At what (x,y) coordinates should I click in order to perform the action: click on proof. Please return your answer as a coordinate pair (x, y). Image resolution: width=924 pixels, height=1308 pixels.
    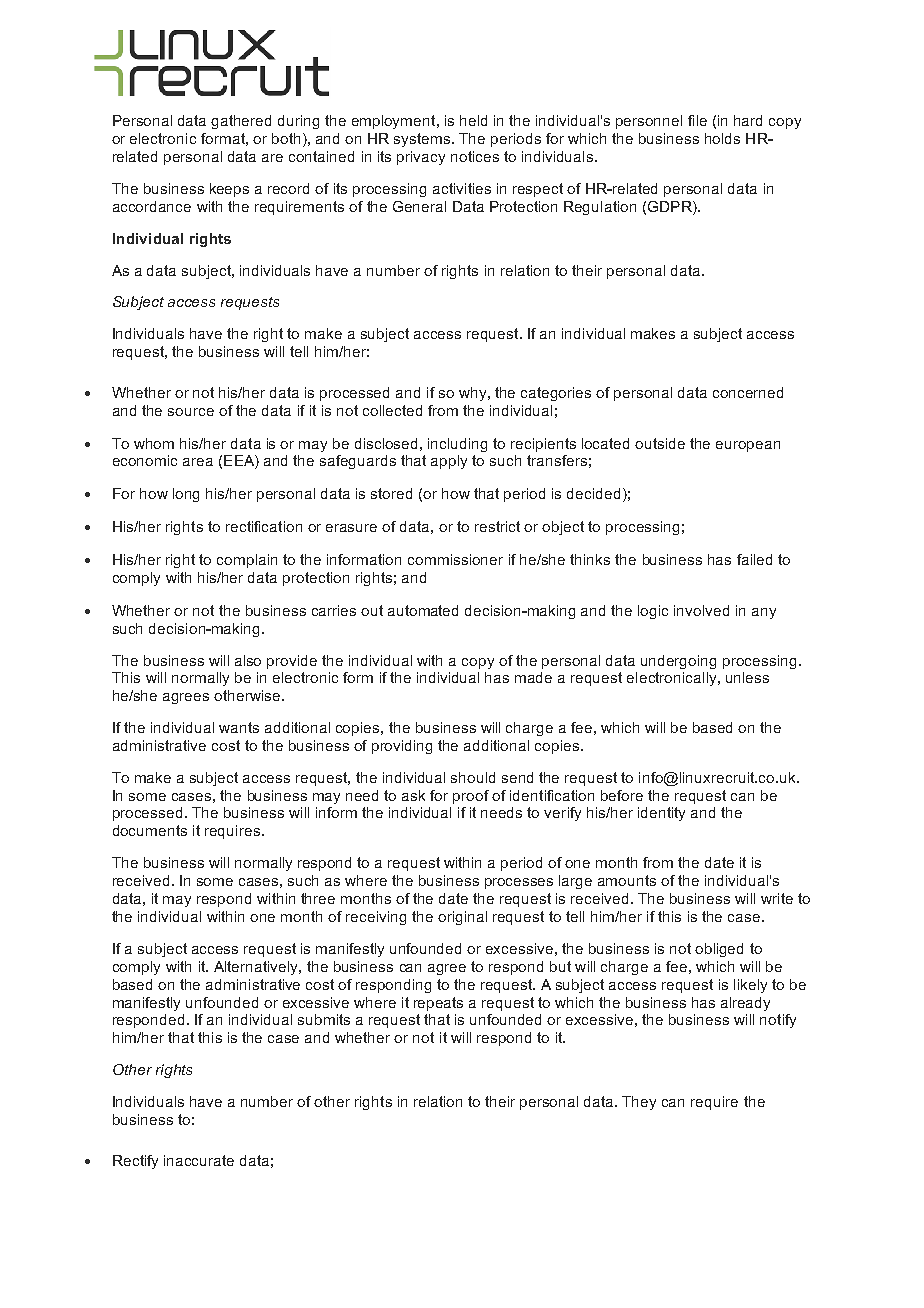
    Looking at the image, I should click on (471, 797).
